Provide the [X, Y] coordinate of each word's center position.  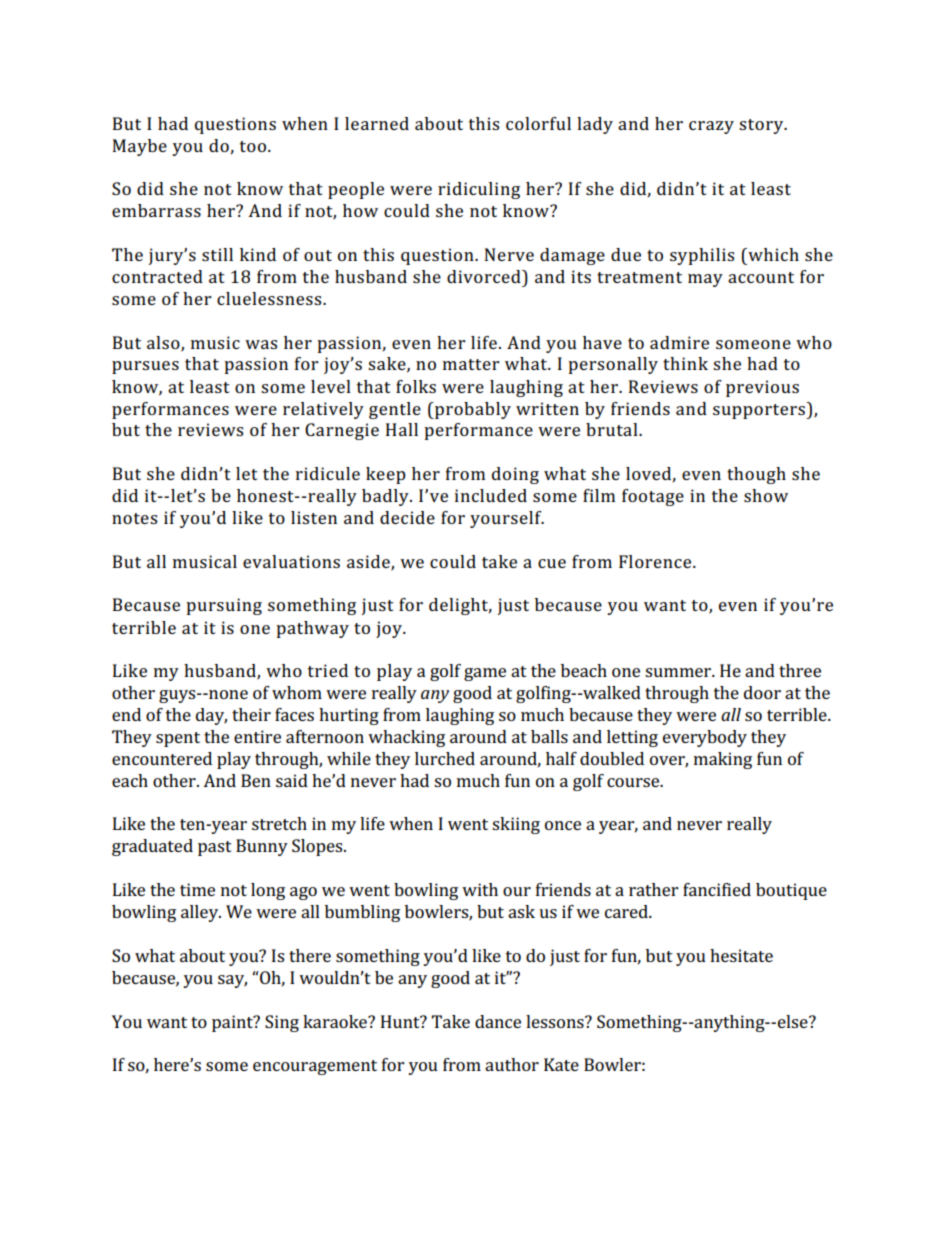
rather [653, 889]
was [261, 344]
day [211, 716]
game [485, 674]
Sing [282, 1023]
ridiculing [479, 190]
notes [134, 518]
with [480, 889]
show [766, 495]
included [491, 495]
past [215, 848]
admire [679, 342]
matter [471, 364]
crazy [711, 127]
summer [679, 672]
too [253, 146]
